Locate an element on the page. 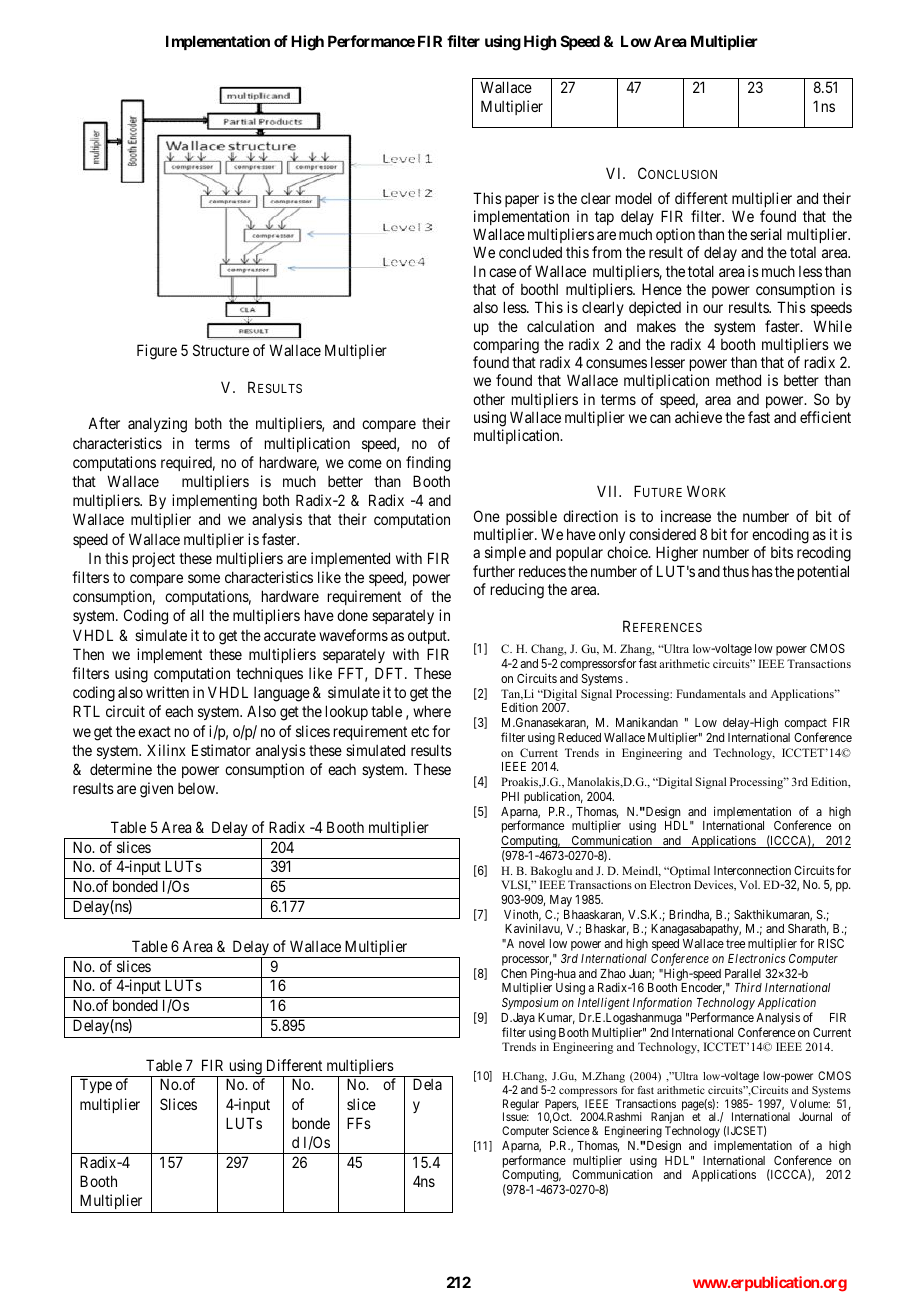 This image has height=1308, width=924. serial is located at coordinates (766, 234).
